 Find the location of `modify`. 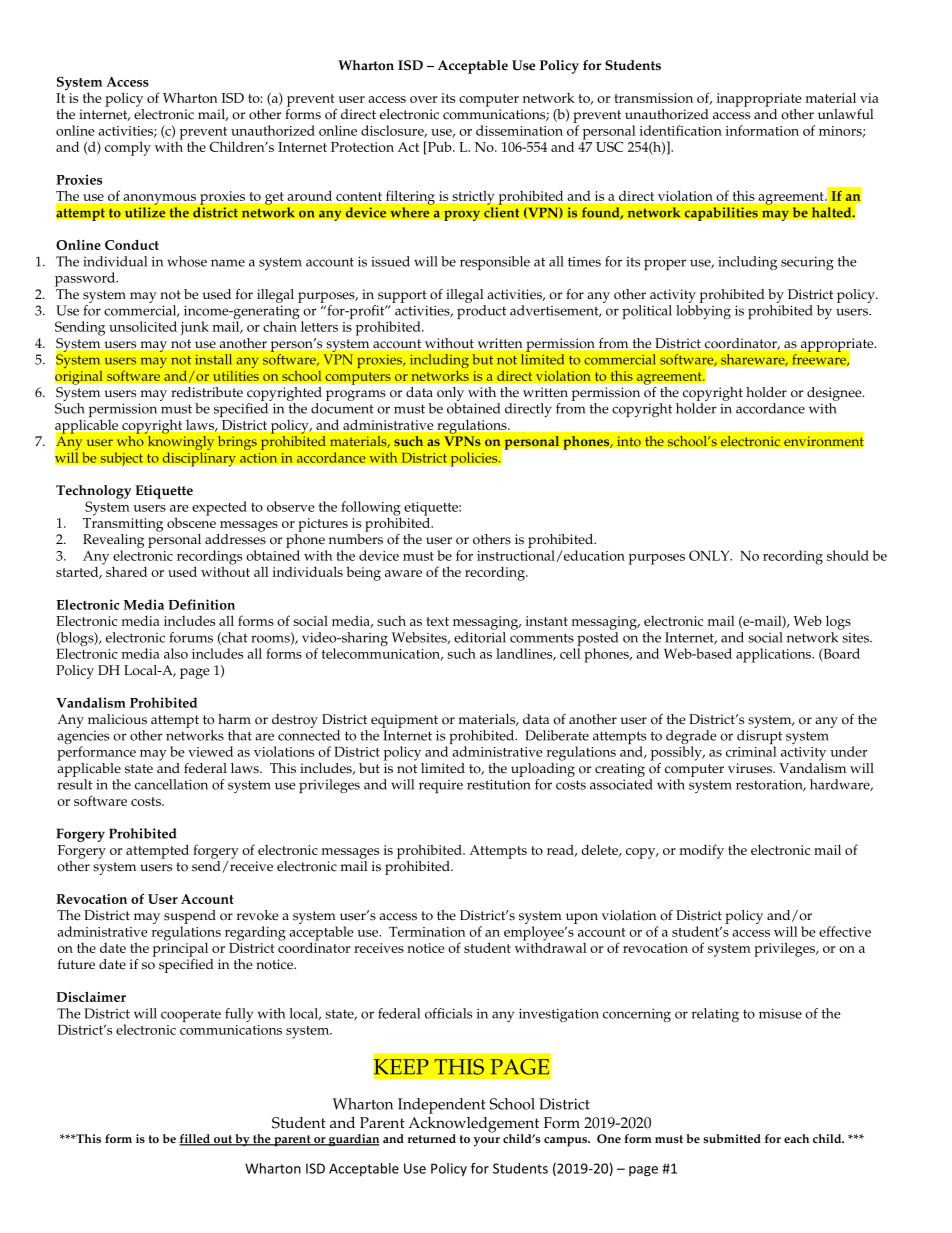

modify is located at coordinates (701, 851).
